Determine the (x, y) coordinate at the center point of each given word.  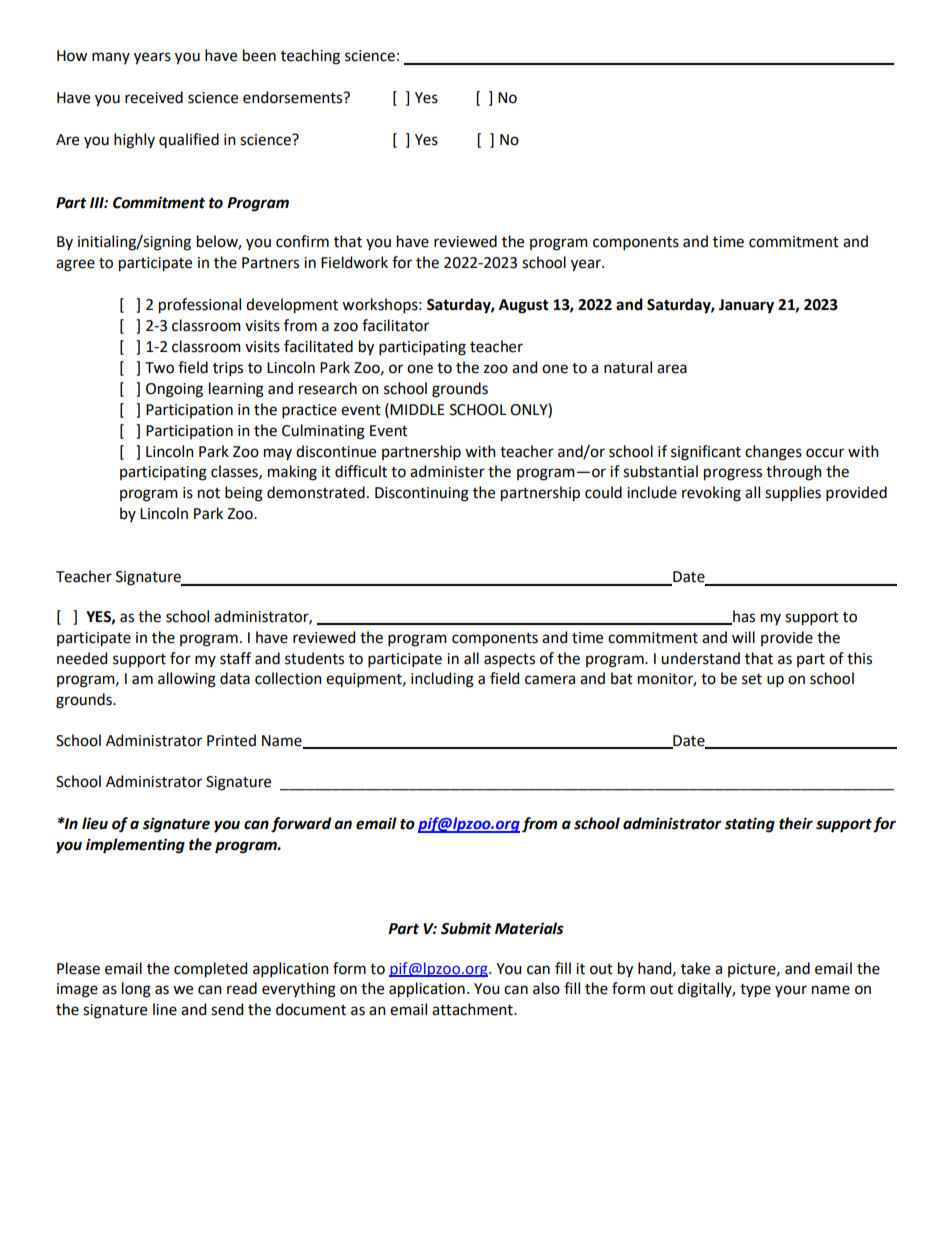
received (154, 97)
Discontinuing (422, 494)
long (136, 990)
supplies (793, 494)
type (755, 991)
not (209, 493)
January (746, 306)
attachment (473, 1009)
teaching (310, 57)
